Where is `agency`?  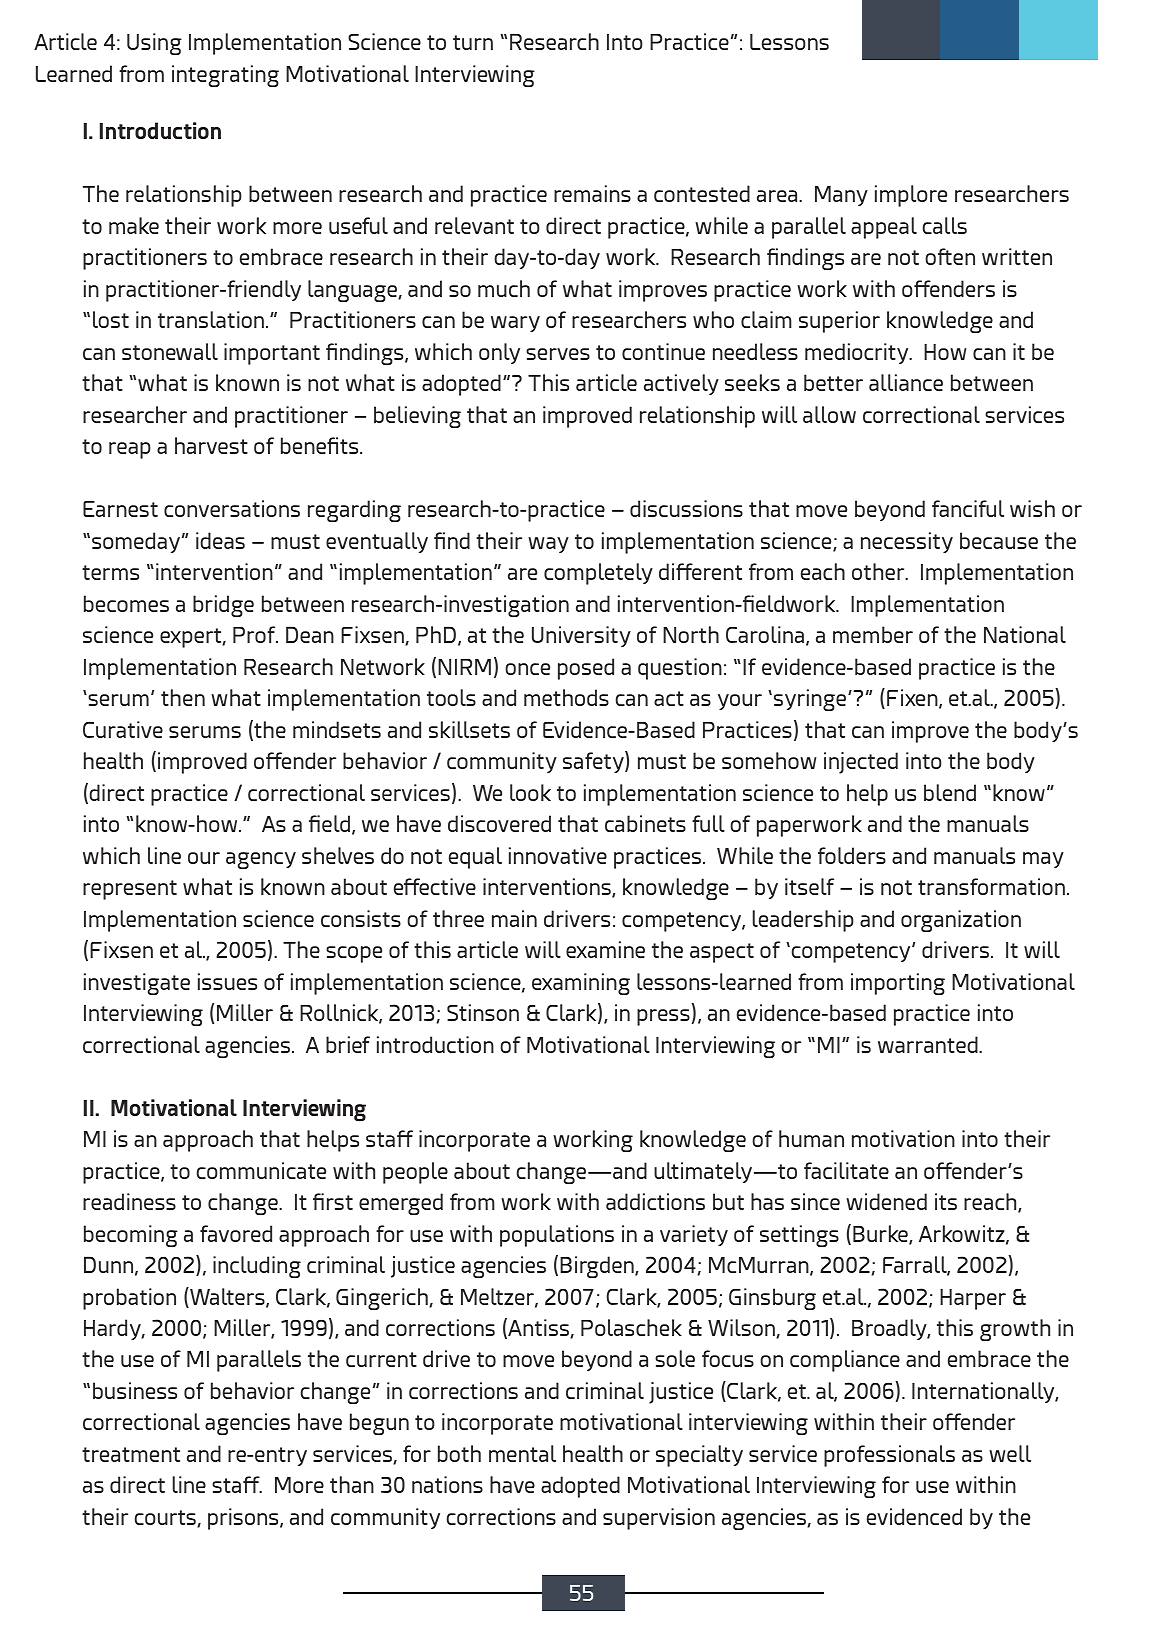
agency is located at coordinates (261, 860).
